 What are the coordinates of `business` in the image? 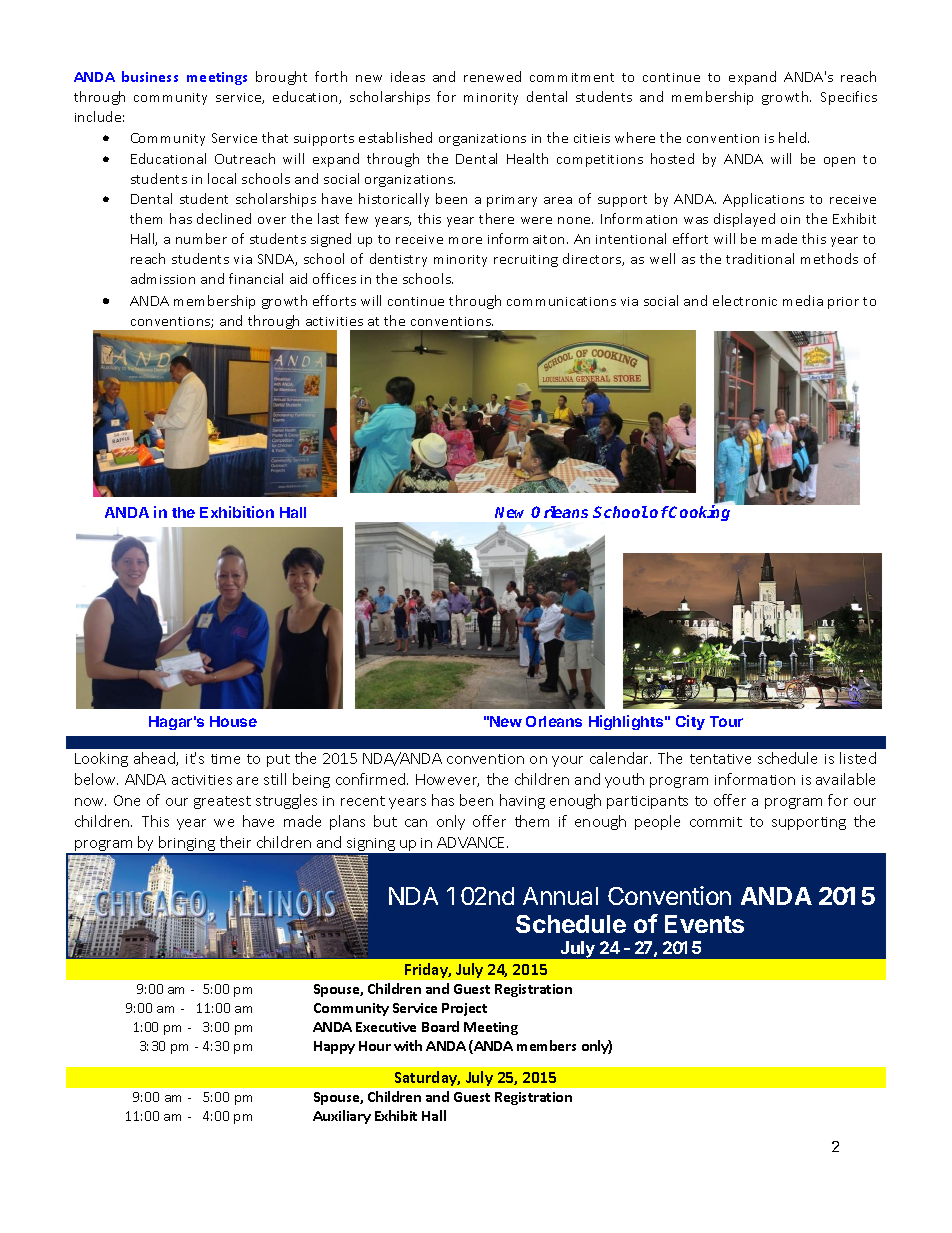 It's located at (150, 76).
